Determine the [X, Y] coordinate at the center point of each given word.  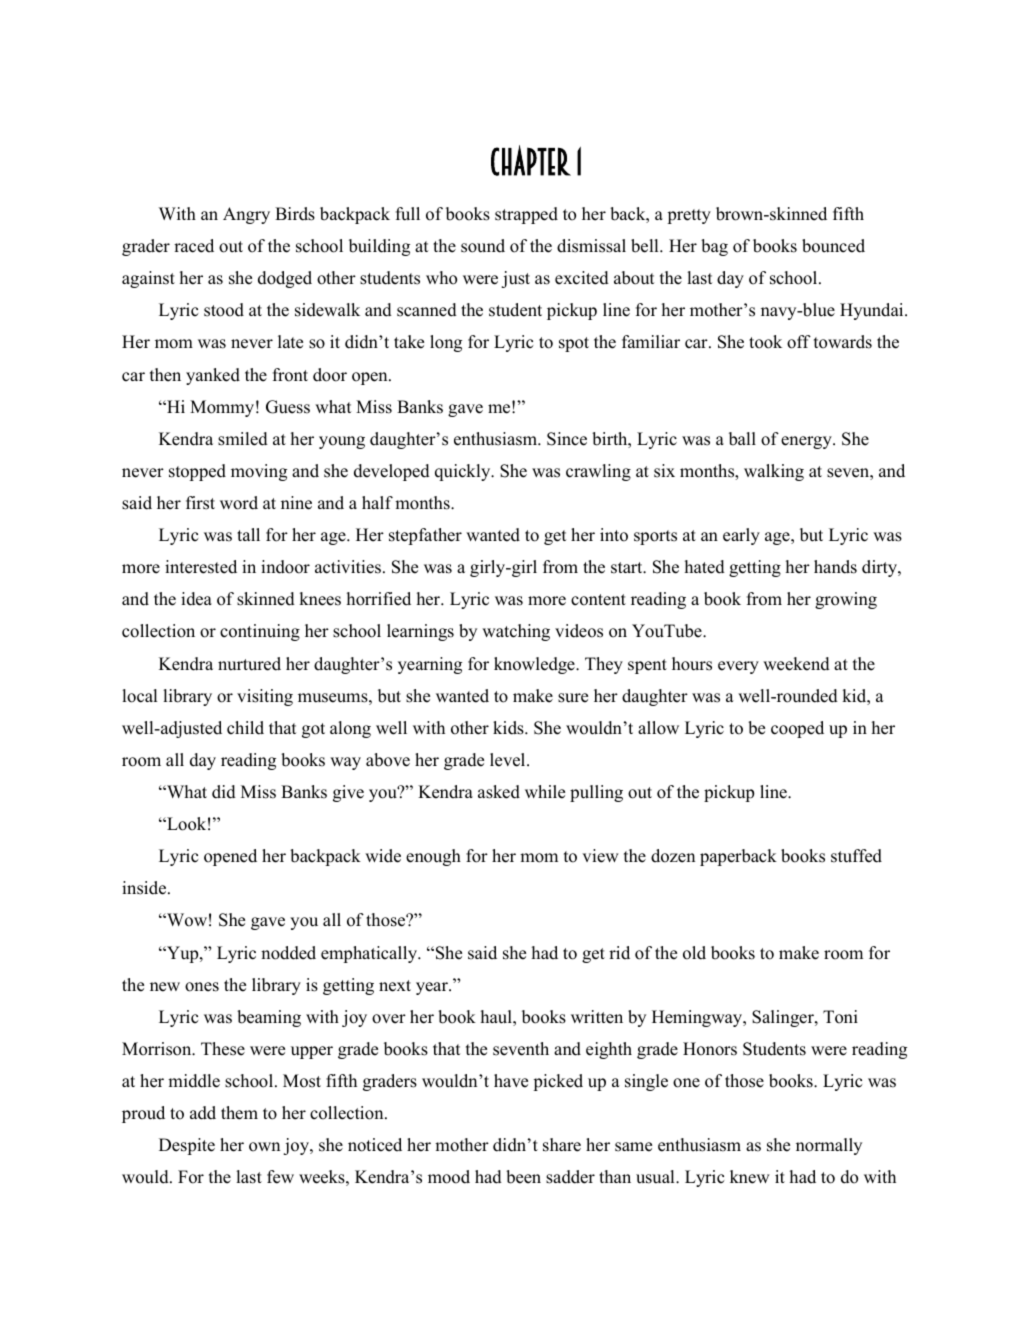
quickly [464, 472]
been [523, 1177]
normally [829, 1146]
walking [774, 472]
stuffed [856, 856]
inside [144, 888]
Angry [246, 215]
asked [499, 792]
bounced [833, 246]
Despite [187, 1146]
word [239, 503]
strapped [526, 215]
